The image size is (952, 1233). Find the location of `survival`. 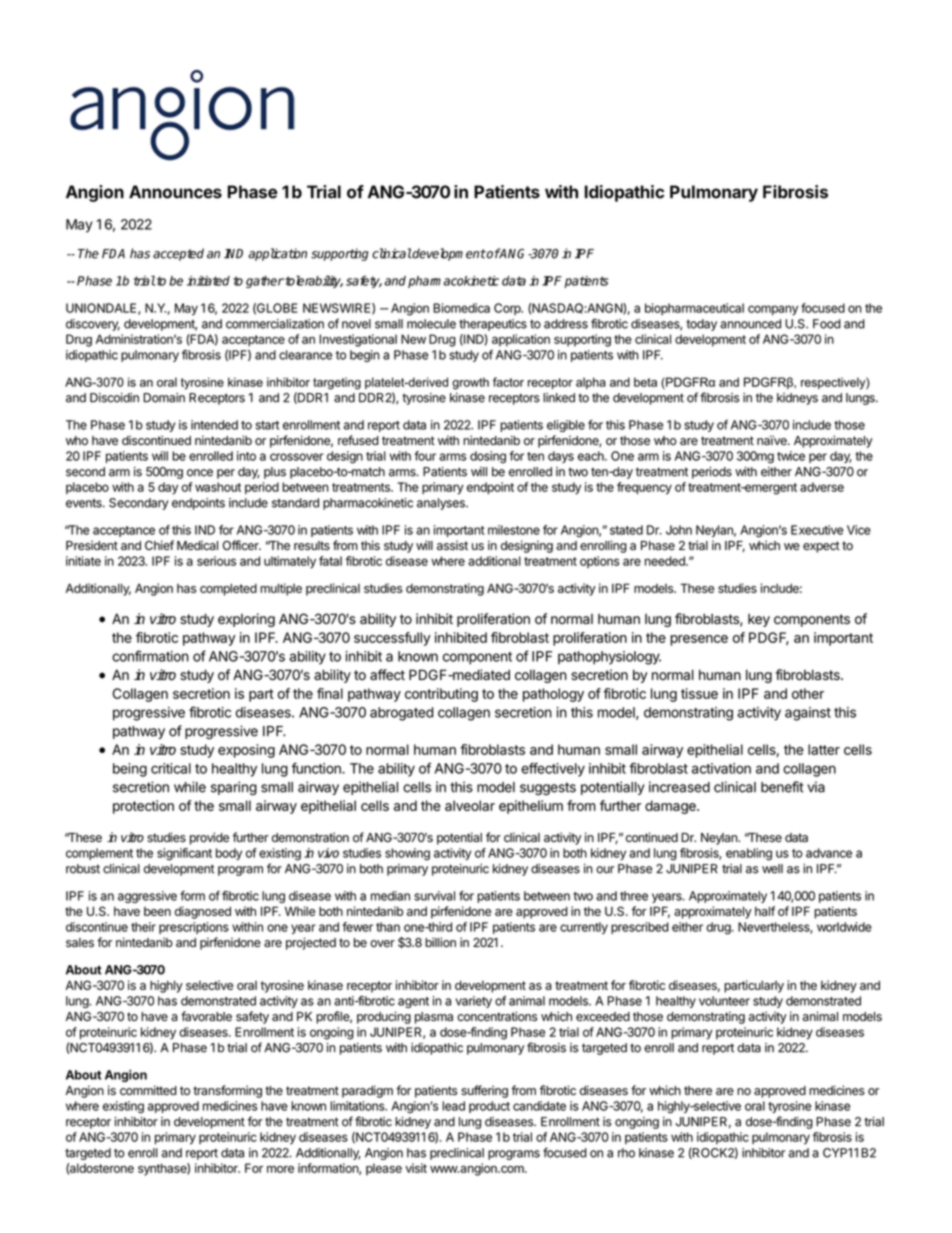

survival is located at coordinates (434, 896).
